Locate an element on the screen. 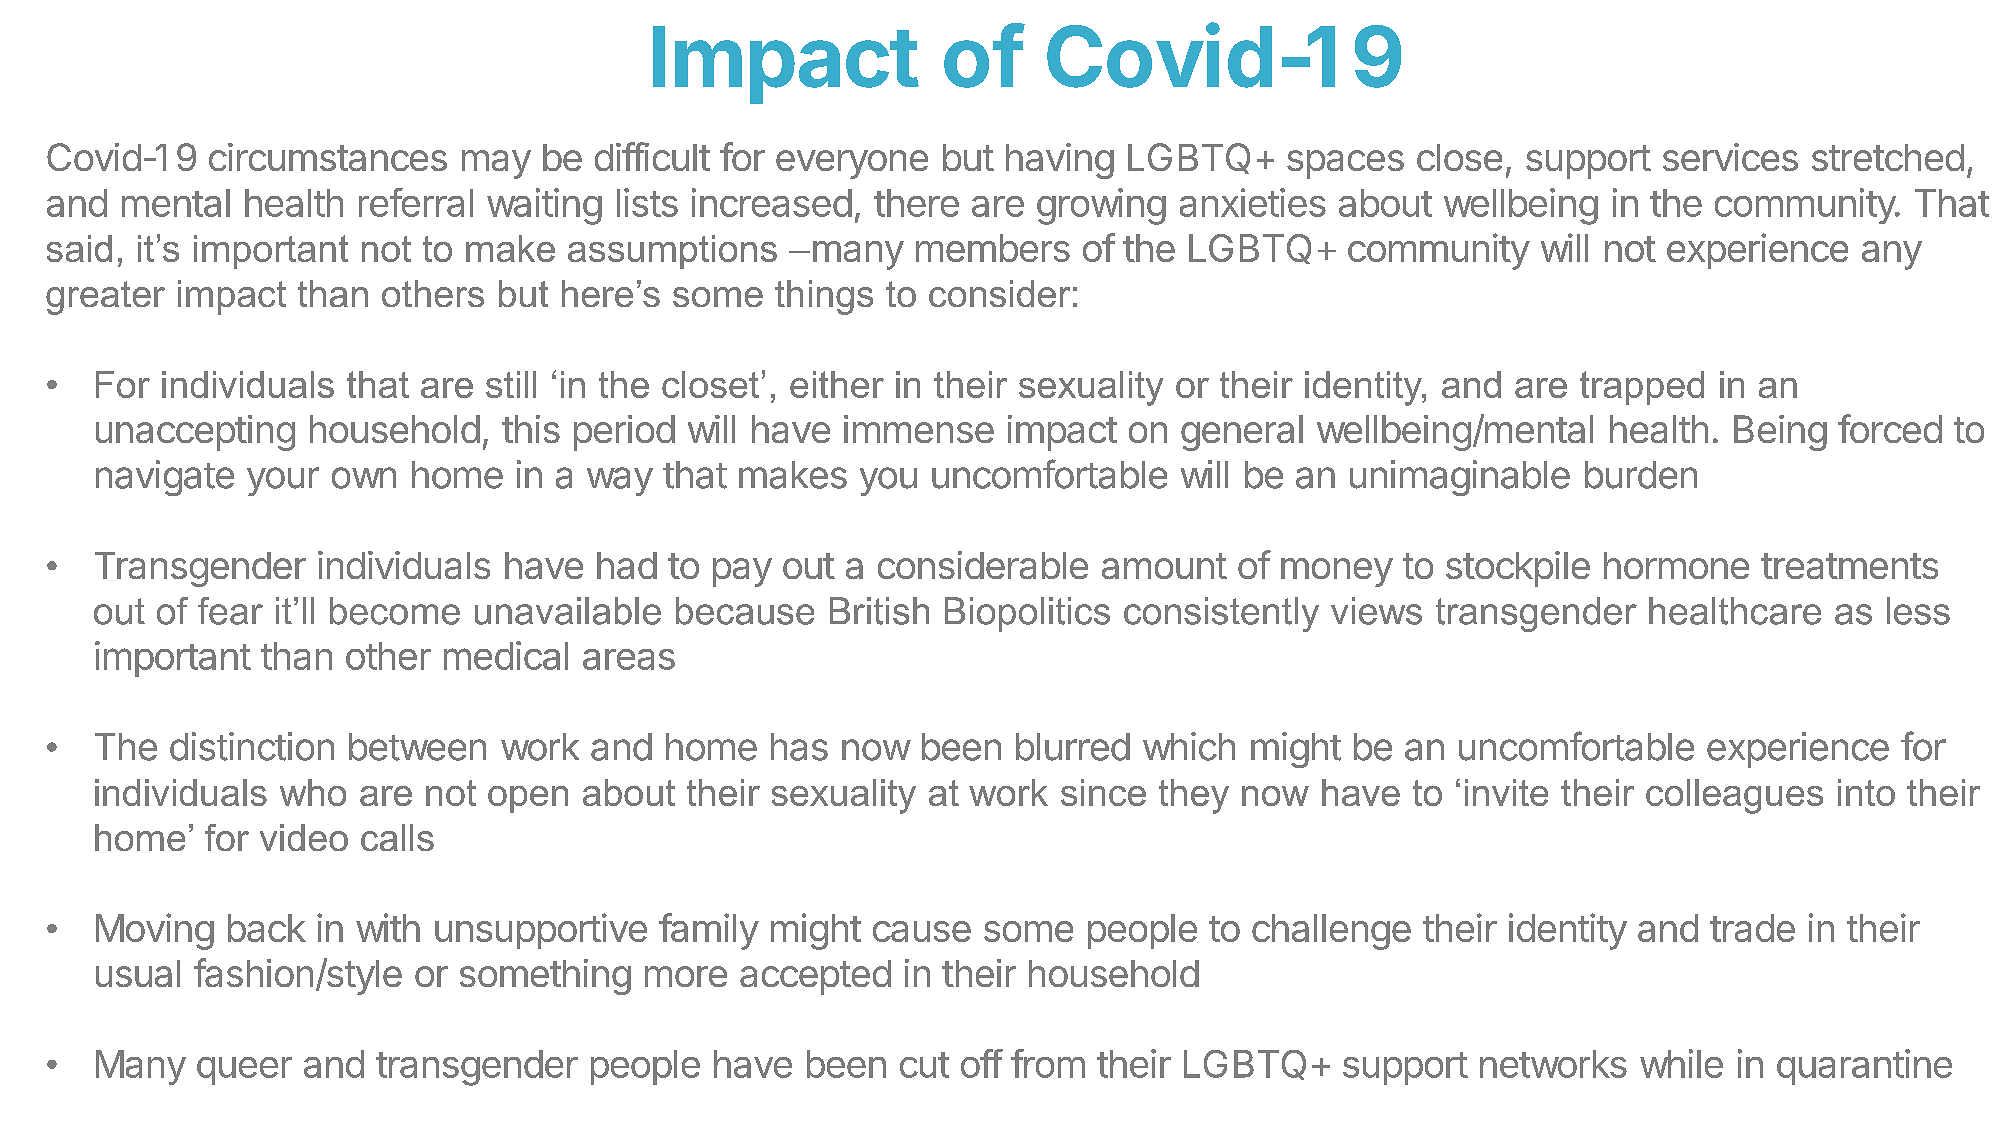 The width and height of the screenshot is (2014, 1133). growing is located at coordinates (1101, 206).
